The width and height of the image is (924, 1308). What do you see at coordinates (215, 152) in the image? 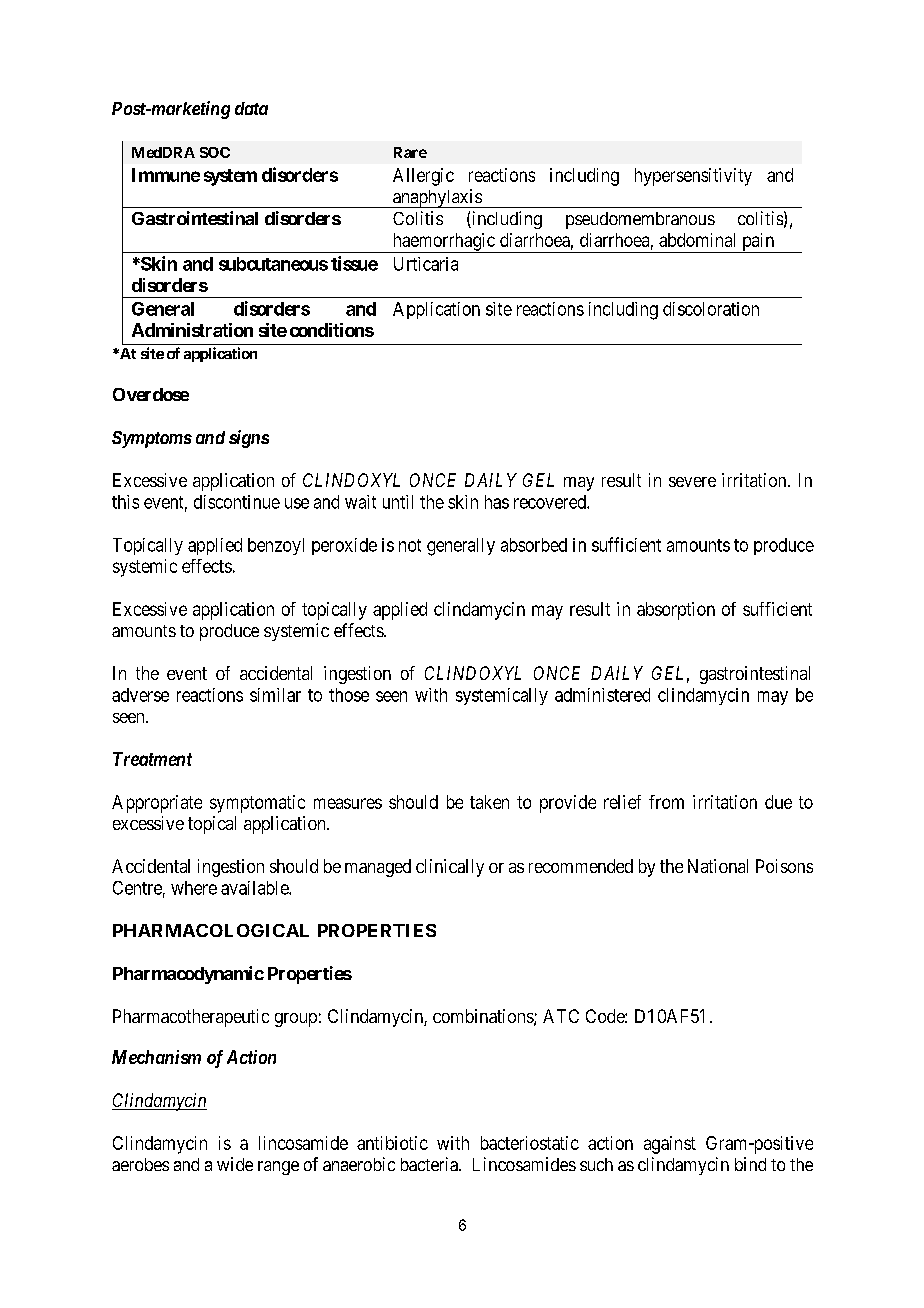
I see `SOC` at bounding box center [215, 152].
